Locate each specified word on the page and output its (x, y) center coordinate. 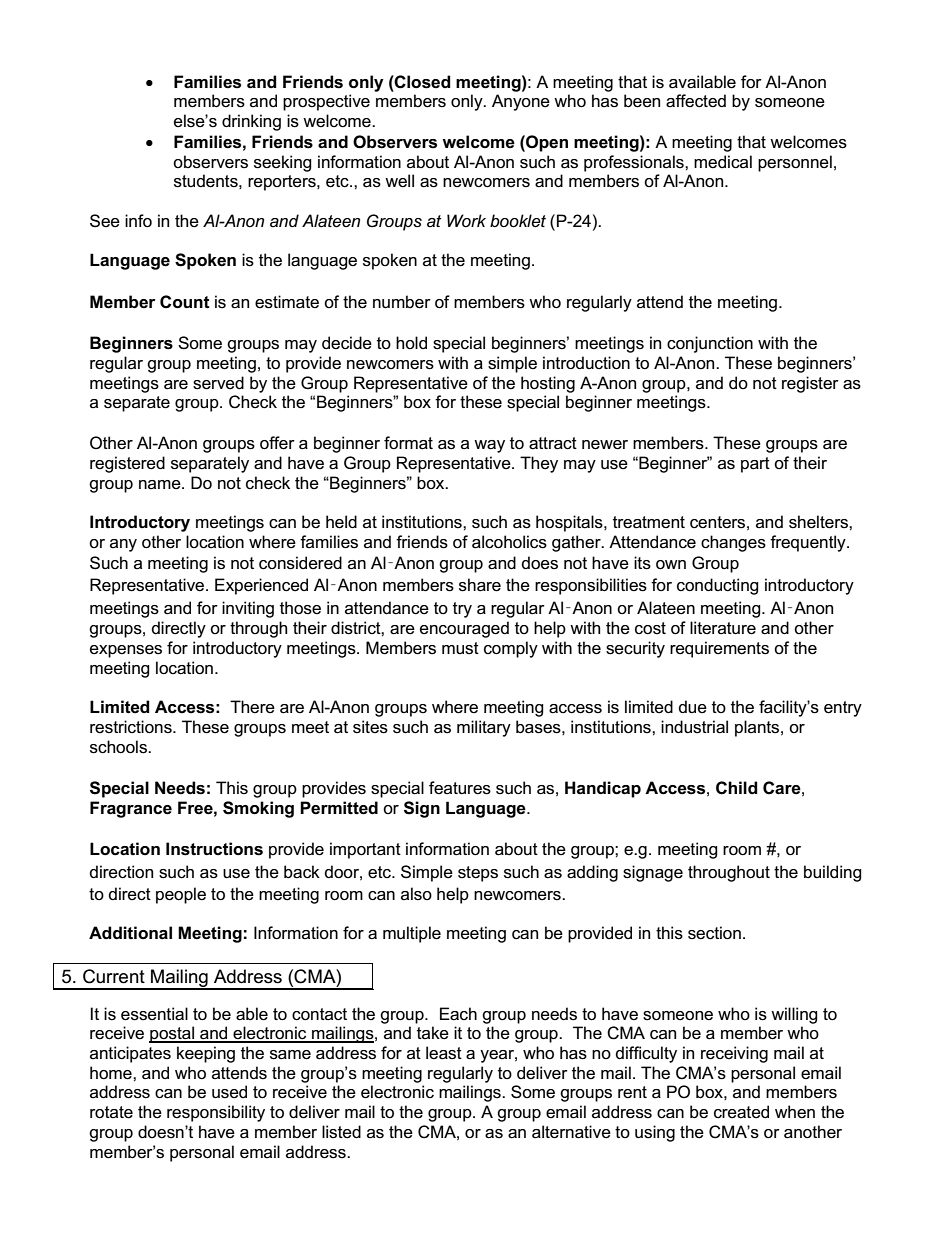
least (444, 1053)
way (489, 446)
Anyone (521, 102)
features (460, 788)
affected (696, 101)
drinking (251, 122)
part (755, 465)
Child (737, 788)
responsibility (216, 1113)
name (161, 485)
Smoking (258, 809)
